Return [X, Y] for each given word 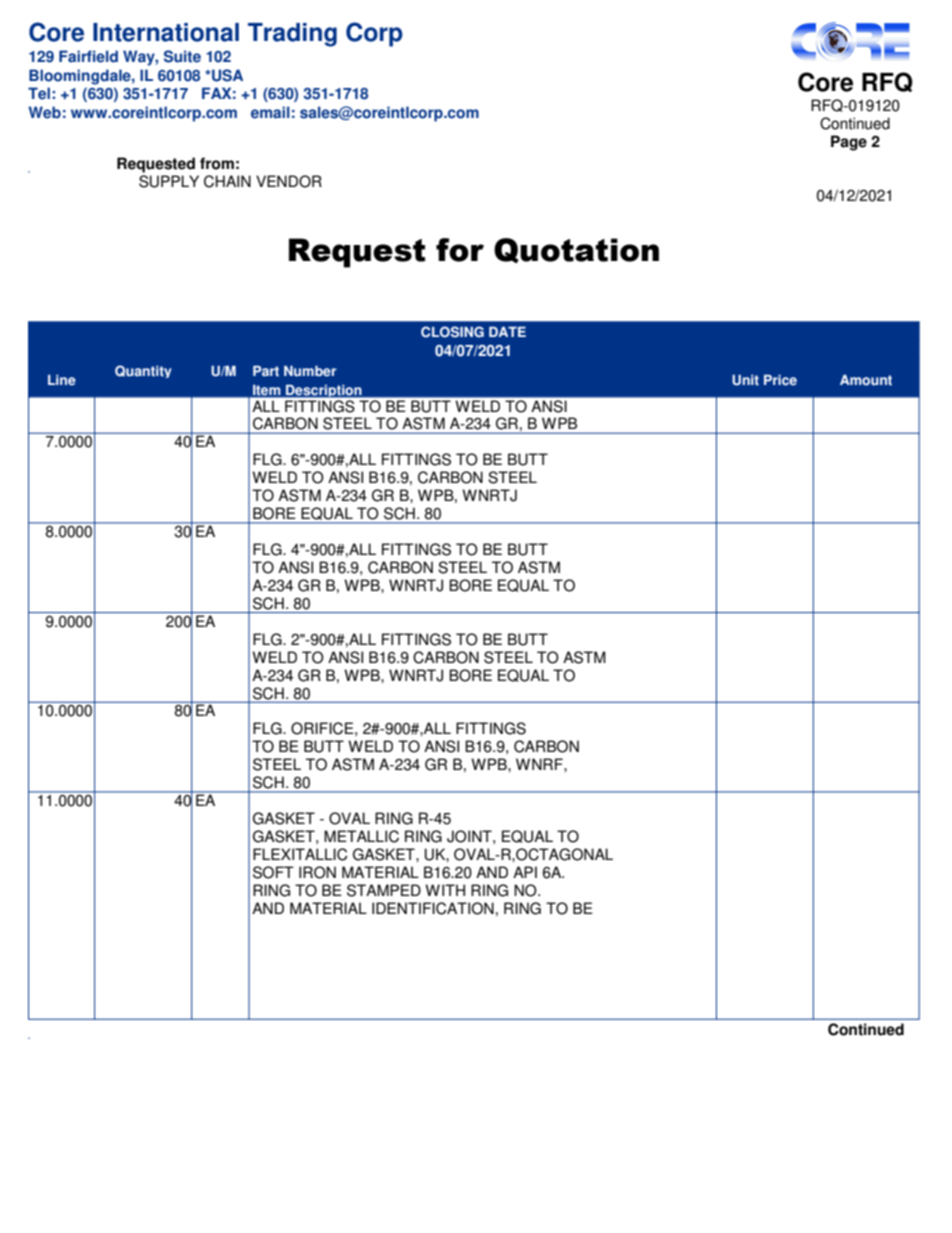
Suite [182, 56]
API [525, 872]
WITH [445, 890]
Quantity [143, 371]
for [460, 250]
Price [780, 380]
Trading [292, 35]
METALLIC [361, 836]
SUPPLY [169, 181]
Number [310, 371]
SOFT [273, 872]
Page [849, 143]
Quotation [576, 251]
